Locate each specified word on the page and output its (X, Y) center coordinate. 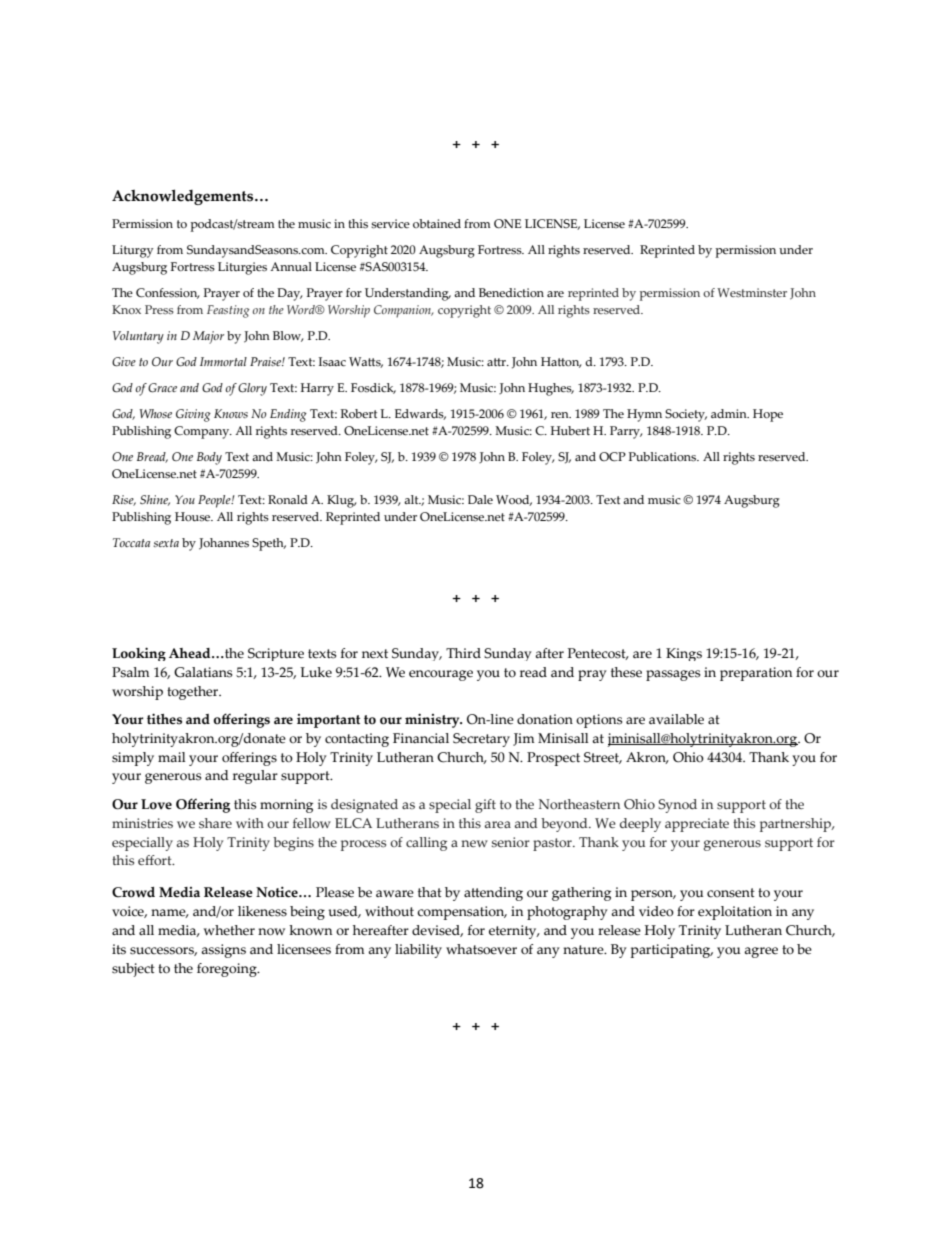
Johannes (224, 544)
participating (672, 951)
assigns (223, 951)
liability (418, 951)
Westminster (752, 292)
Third (463, 653)
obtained (437, 223)
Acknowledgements (184, 197)
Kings (684, 654)
